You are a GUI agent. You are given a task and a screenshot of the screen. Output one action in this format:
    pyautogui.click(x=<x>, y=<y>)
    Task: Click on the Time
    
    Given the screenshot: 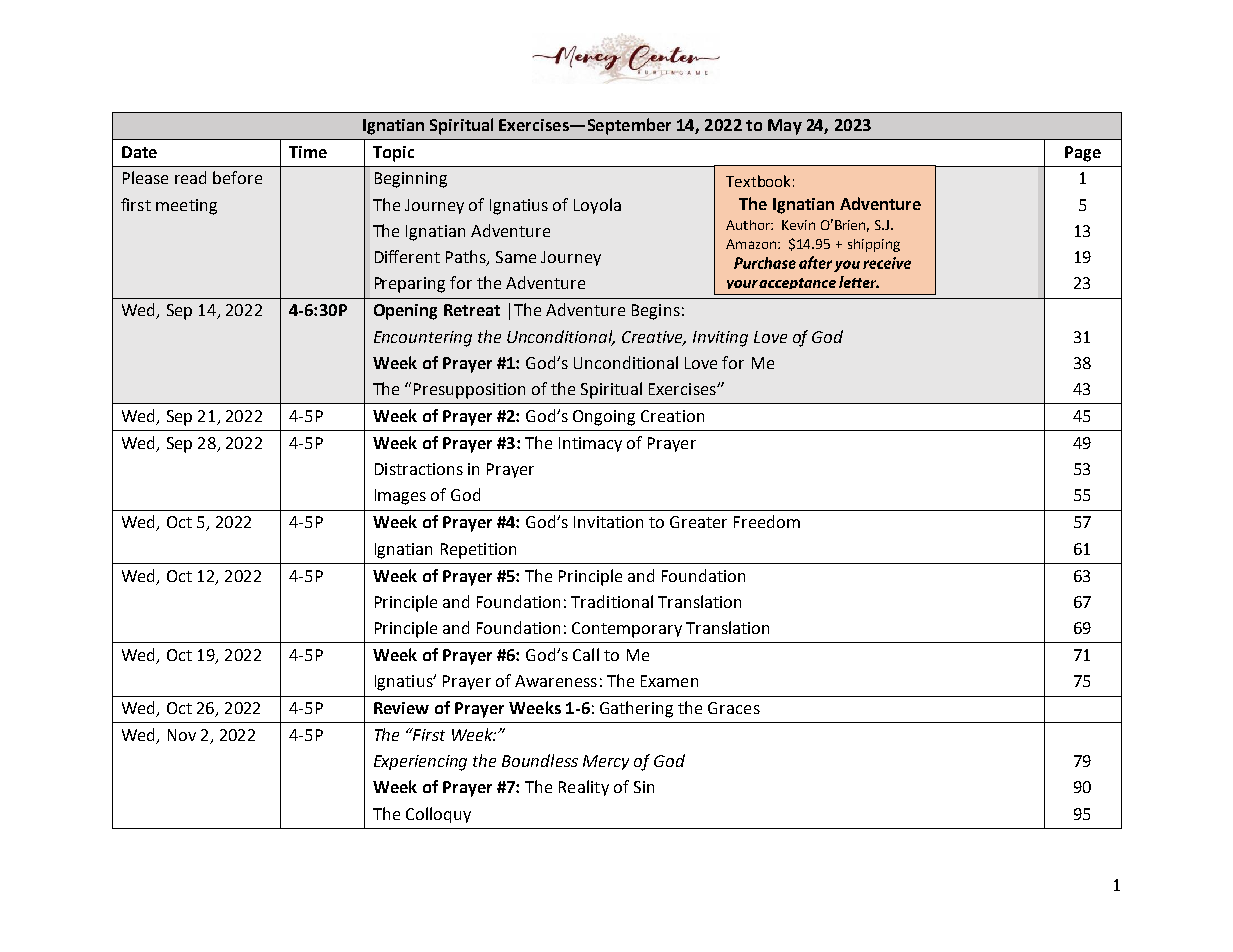 What is the action you would take?
    pyautogui.click(x=308, y=152)
